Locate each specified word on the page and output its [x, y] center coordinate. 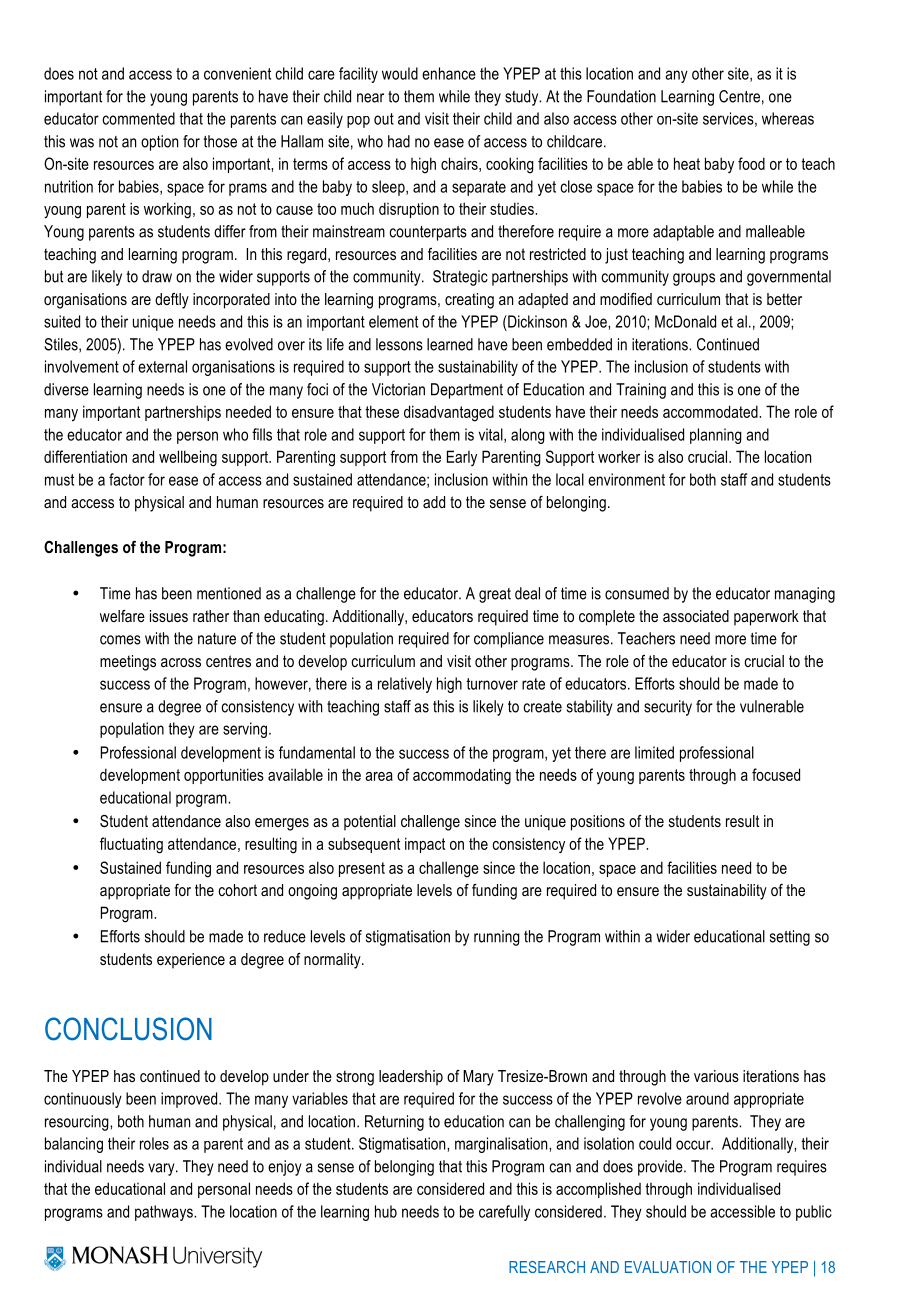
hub [386, 1211]
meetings [128, 663]
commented [138, 118]
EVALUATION [668, 1267]
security [668, 708]
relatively [405, 685]
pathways [165, 1213]
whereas [788, 118]
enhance [449, 73]
